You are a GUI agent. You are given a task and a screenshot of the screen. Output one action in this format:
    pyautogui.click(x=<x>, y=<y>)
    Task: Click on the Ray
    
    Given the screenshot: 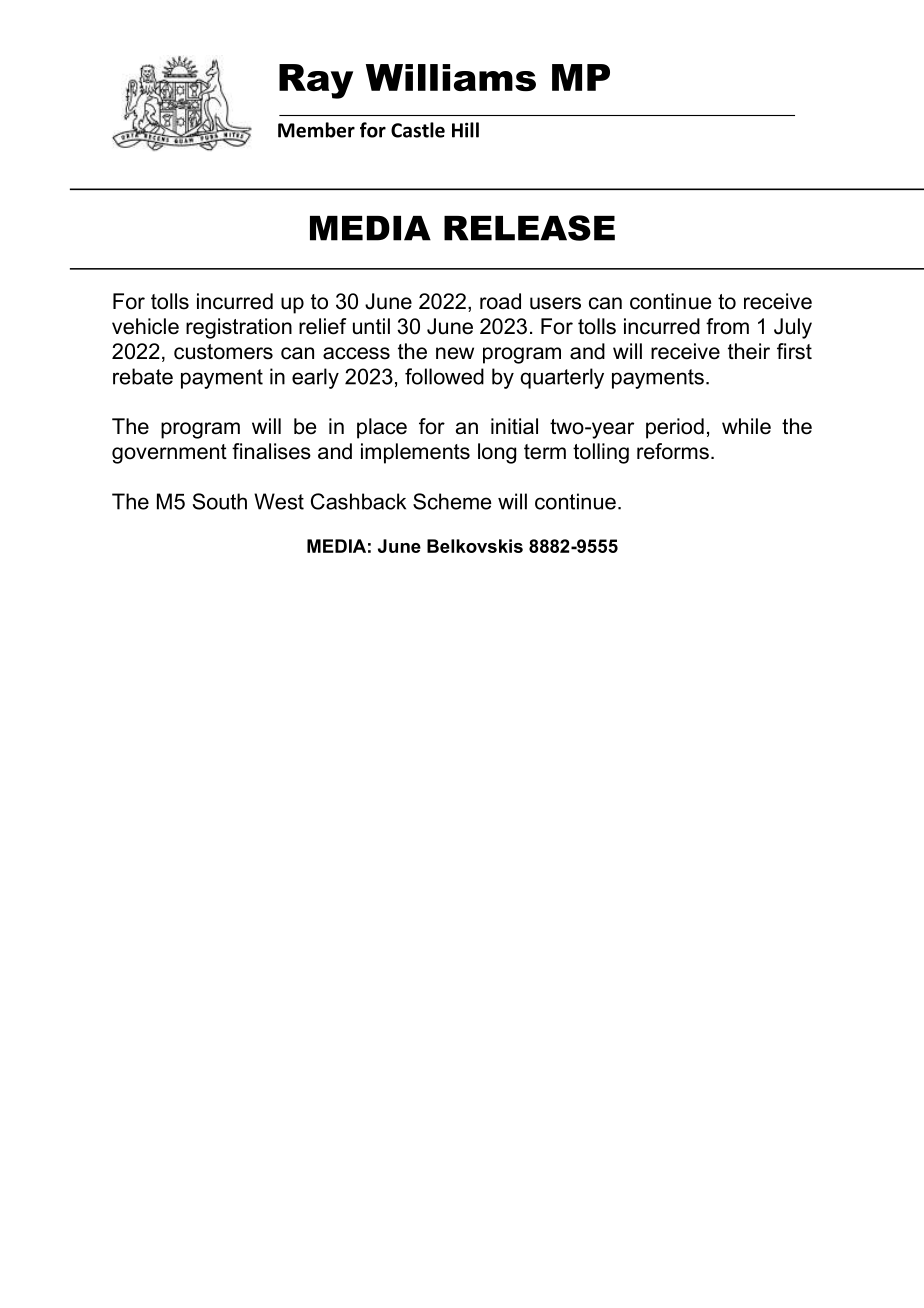 What is the action you would take?
    pyautogui.click(x=316, y=81)
